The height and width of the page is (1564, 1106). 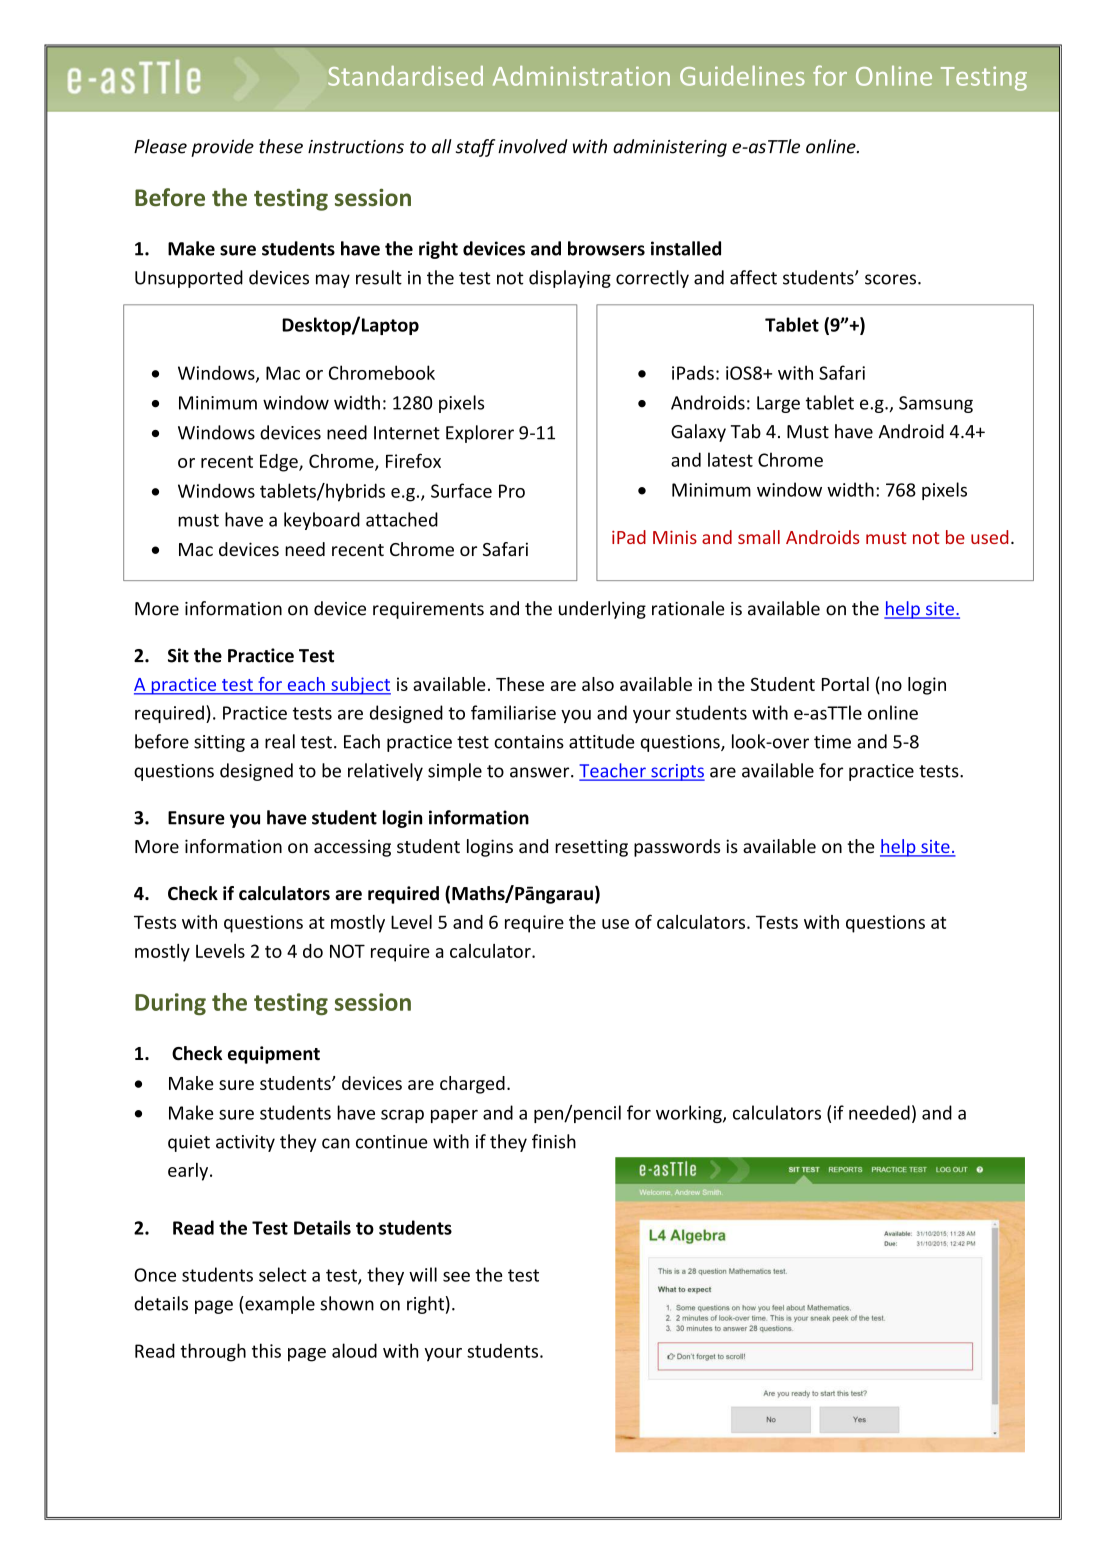 I want to click on Edge, so click(x=280, y=463).
